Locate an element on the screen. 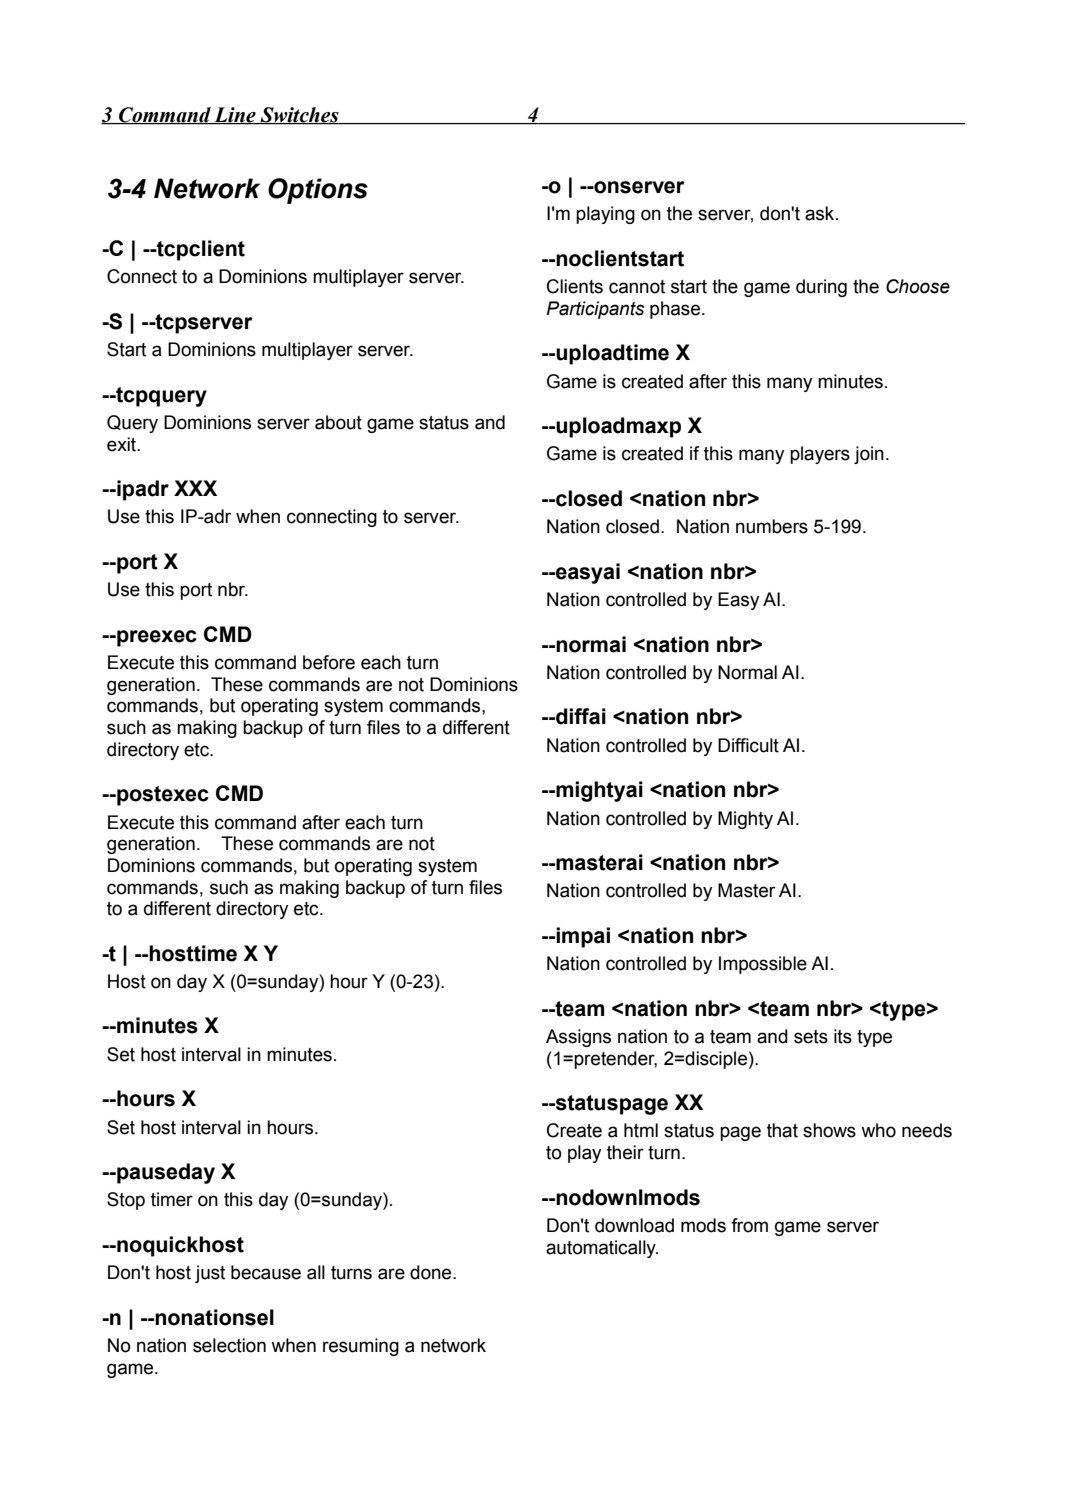 This screenshot has height=1508, width=1066. join is located at coordinates (869, 455).
